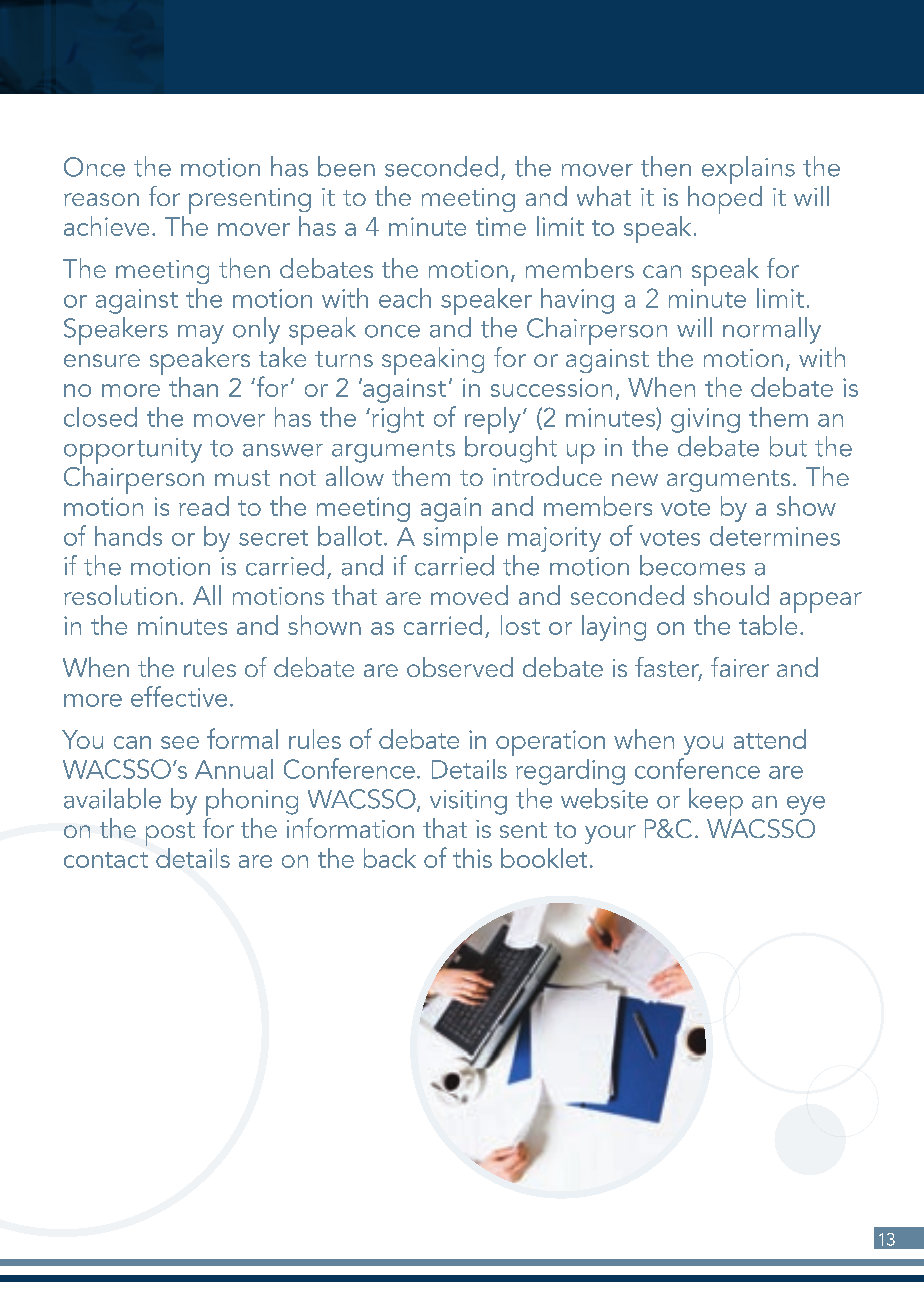 This document has width=924, height=1311. Describe the element at coordinates (469, 595) in the document. I see `moved` at that location.
